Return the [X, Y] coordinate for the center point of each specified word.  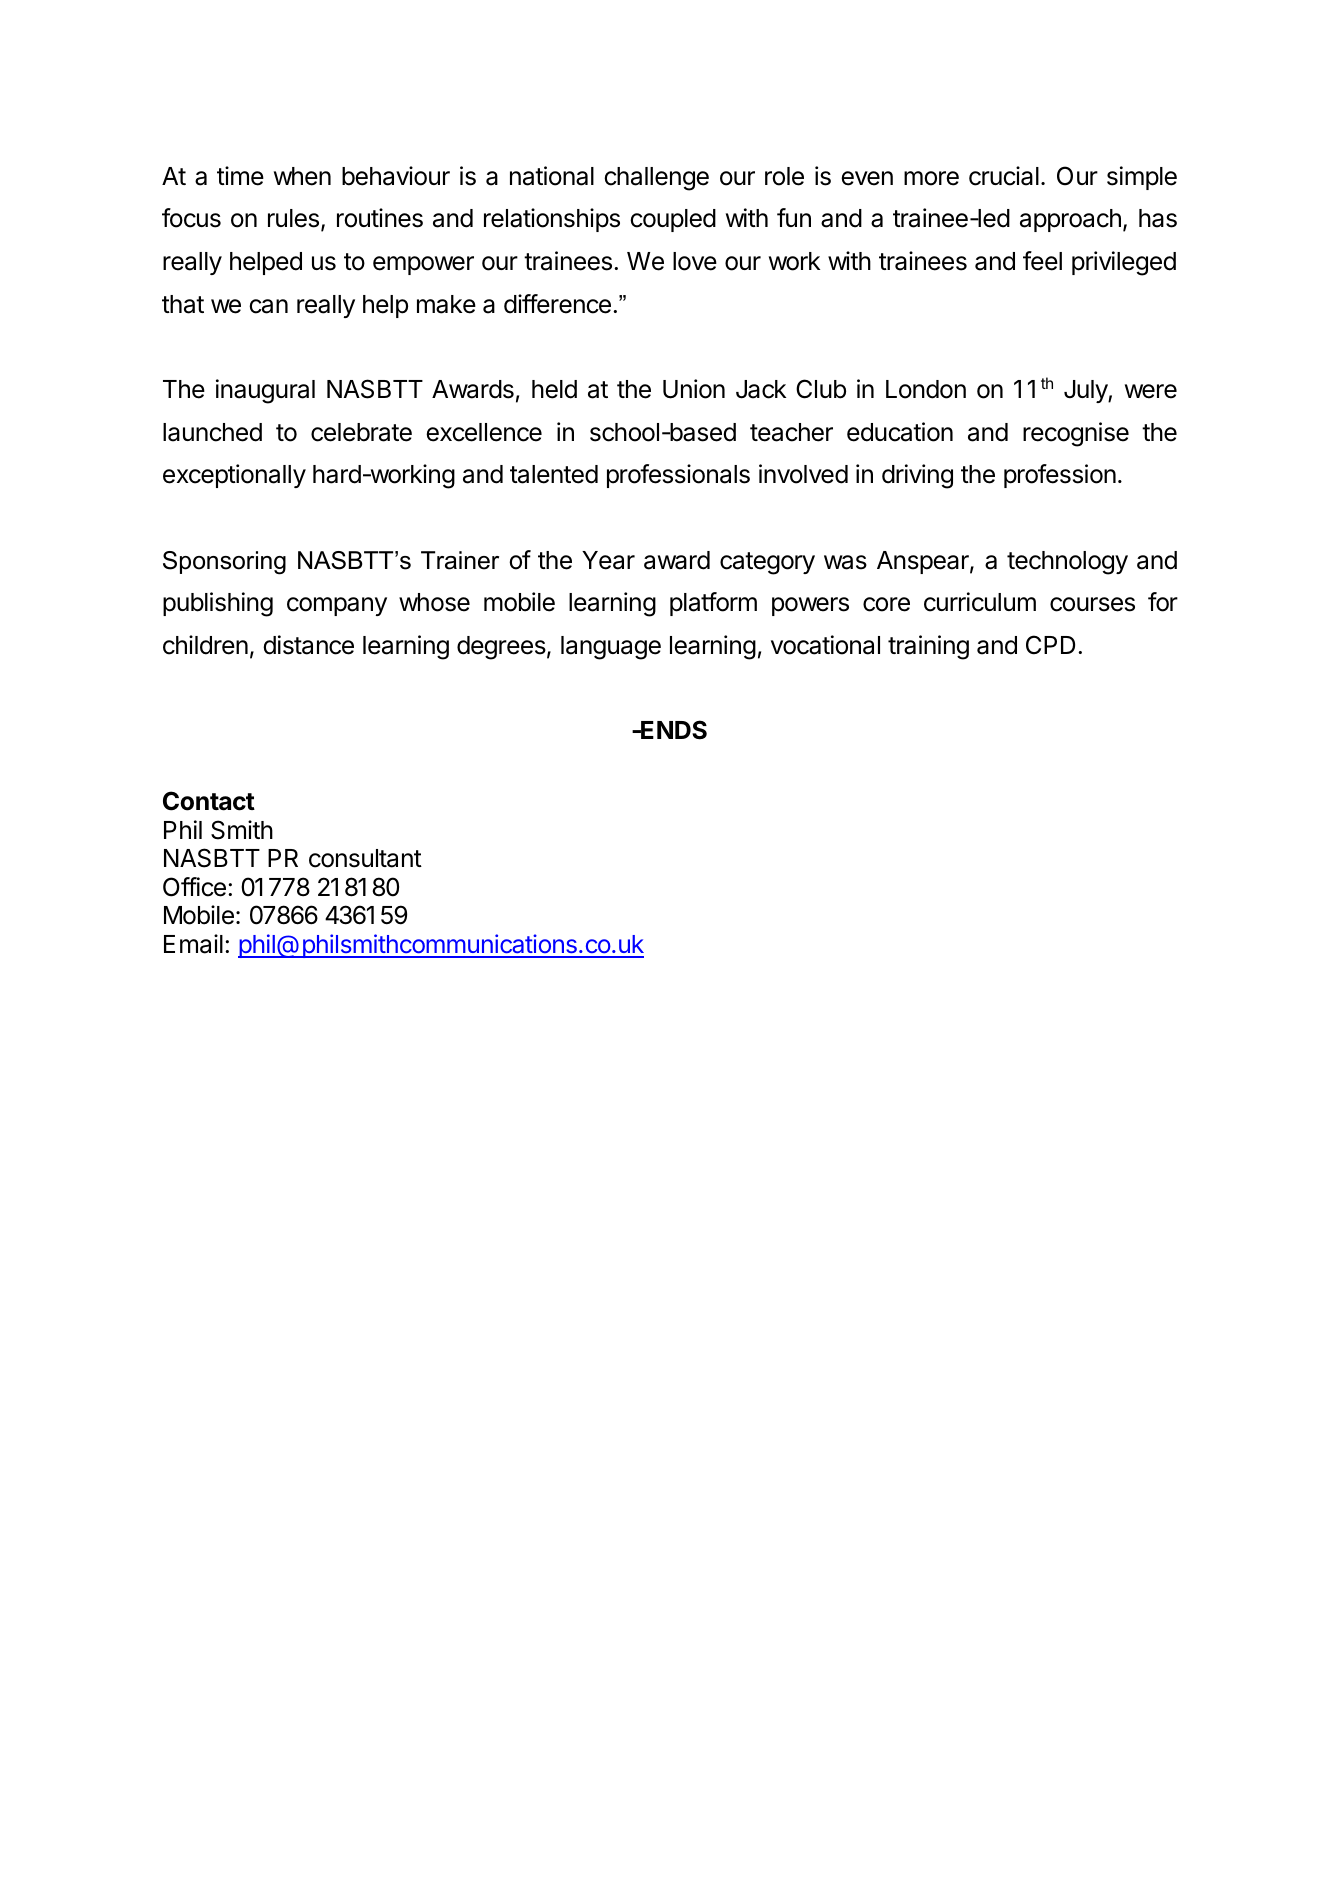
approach [1070, 220]
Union [694, 389]
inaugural [265, 391]
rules [293, 218]
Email [193, 944]
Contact [209, 801]
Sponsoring [224, 563]
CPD [1050, 645]
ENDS [673, 730]
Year [608, 560]
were [1151, 391]
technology [1067, 563]
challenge [656, 179]
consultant [365, 858]
